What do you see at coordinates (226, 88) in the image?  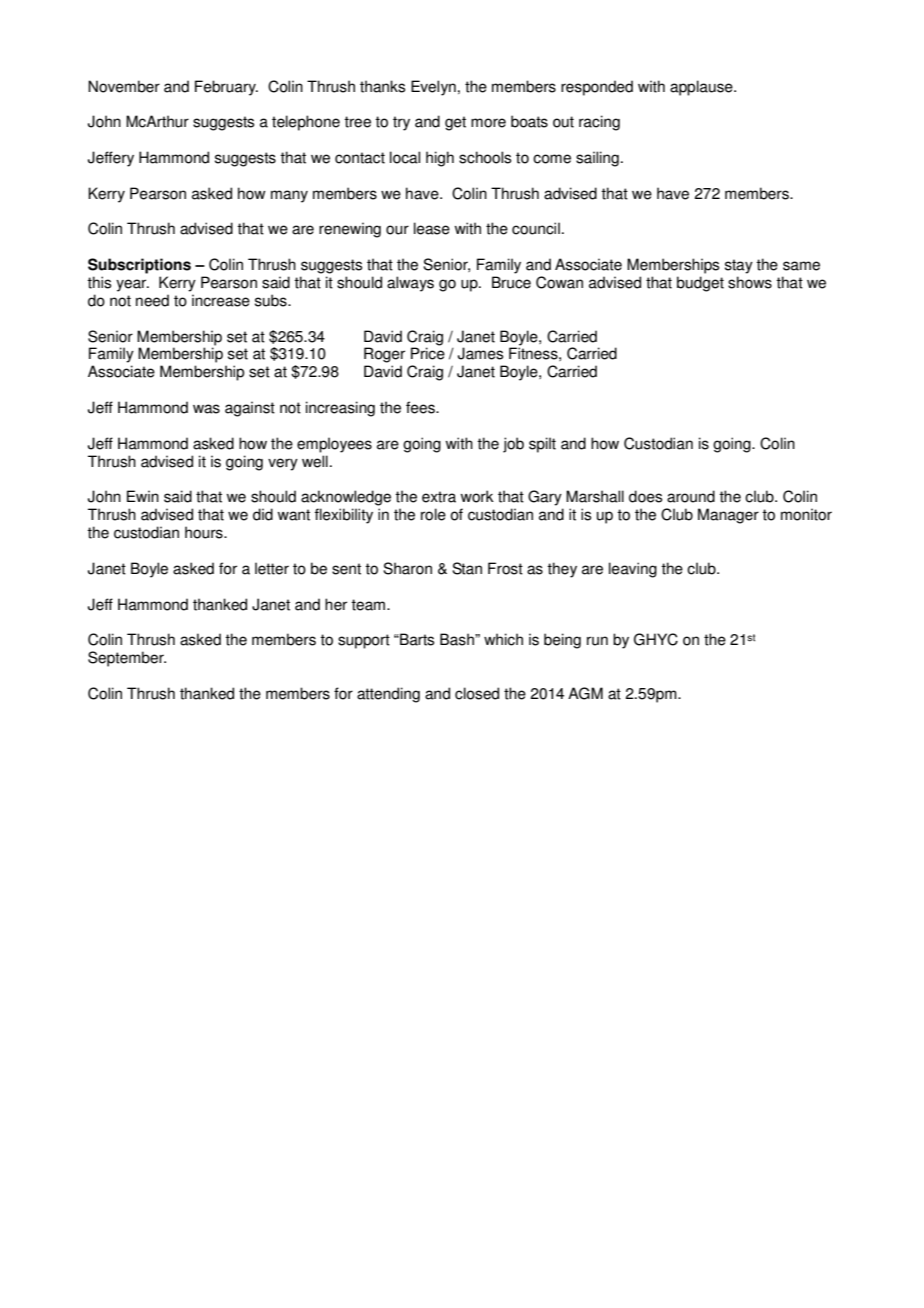 I see `February` at bounding box center [226, 88].
